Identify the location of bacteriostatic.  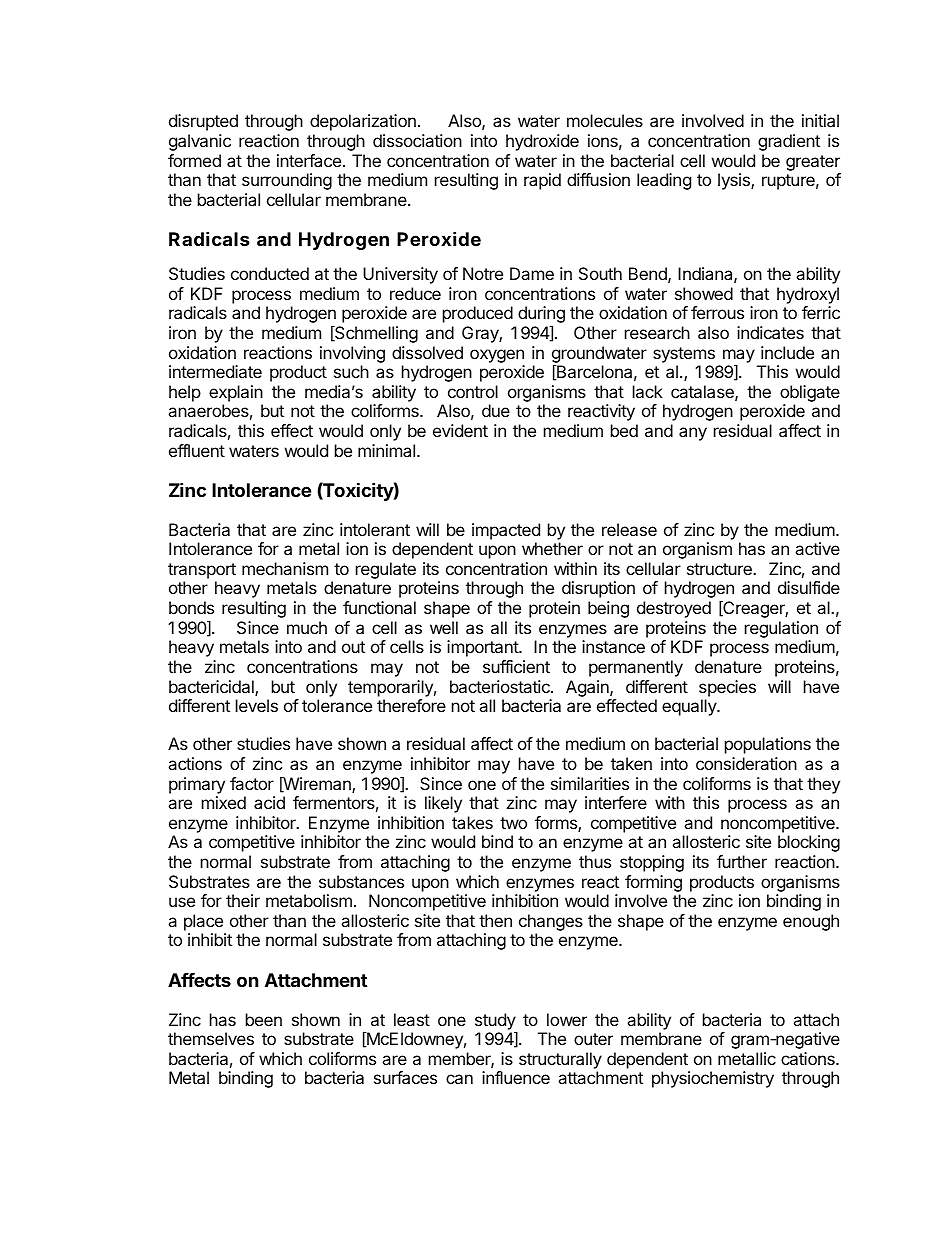
(501, 686).
